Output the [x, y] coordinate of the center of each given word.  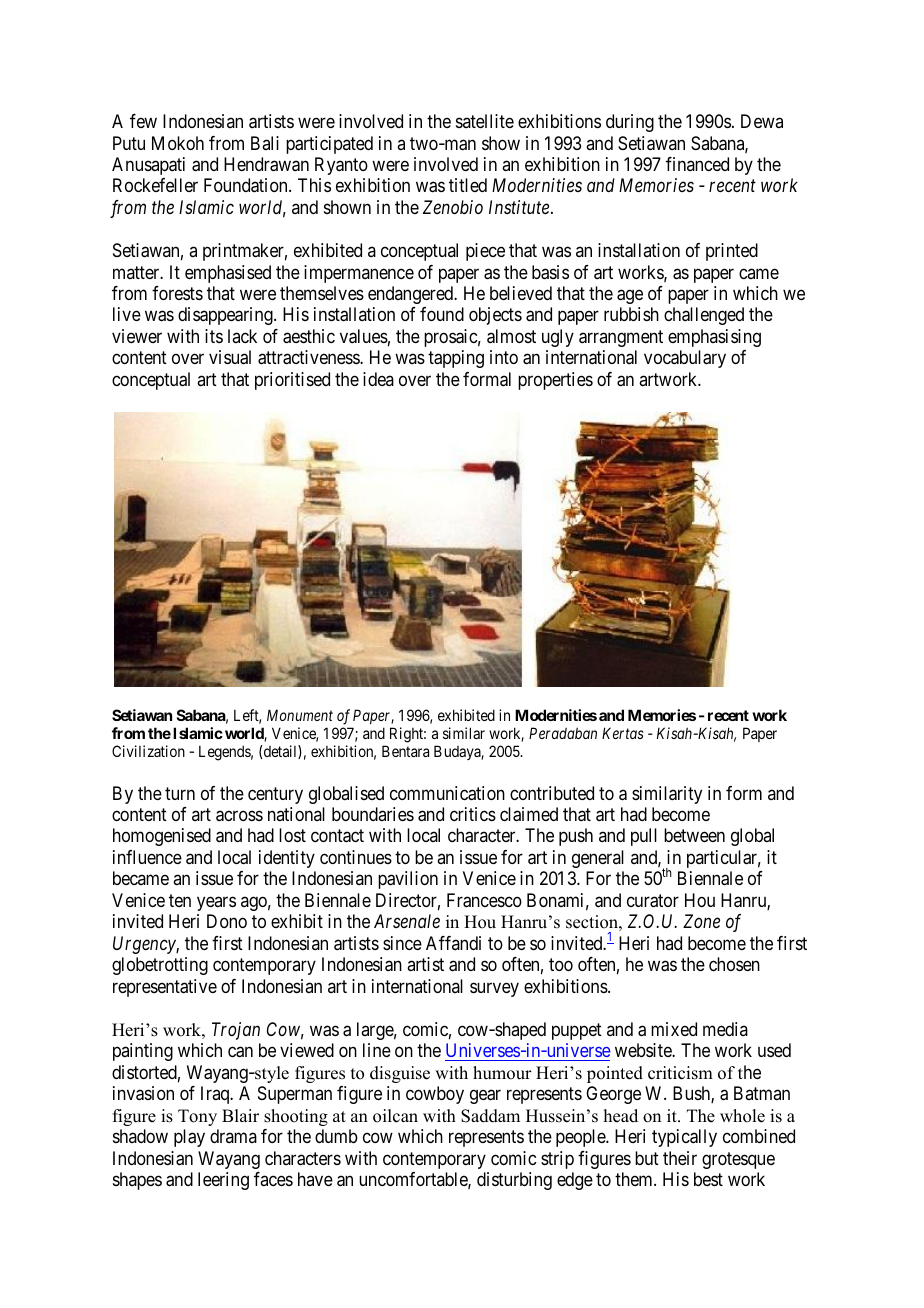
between [694, 835]
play [189, 1138]
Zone [701, 921]
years [216, 903]
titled [468, 185]
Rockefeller [155, 185]
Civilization [148, 751]
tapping [456, 359]
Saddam [490, 1116]
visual [230, 357]
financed [697, 164]
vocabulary [685, 359]
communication [447, 793]
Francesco [484, 900]
